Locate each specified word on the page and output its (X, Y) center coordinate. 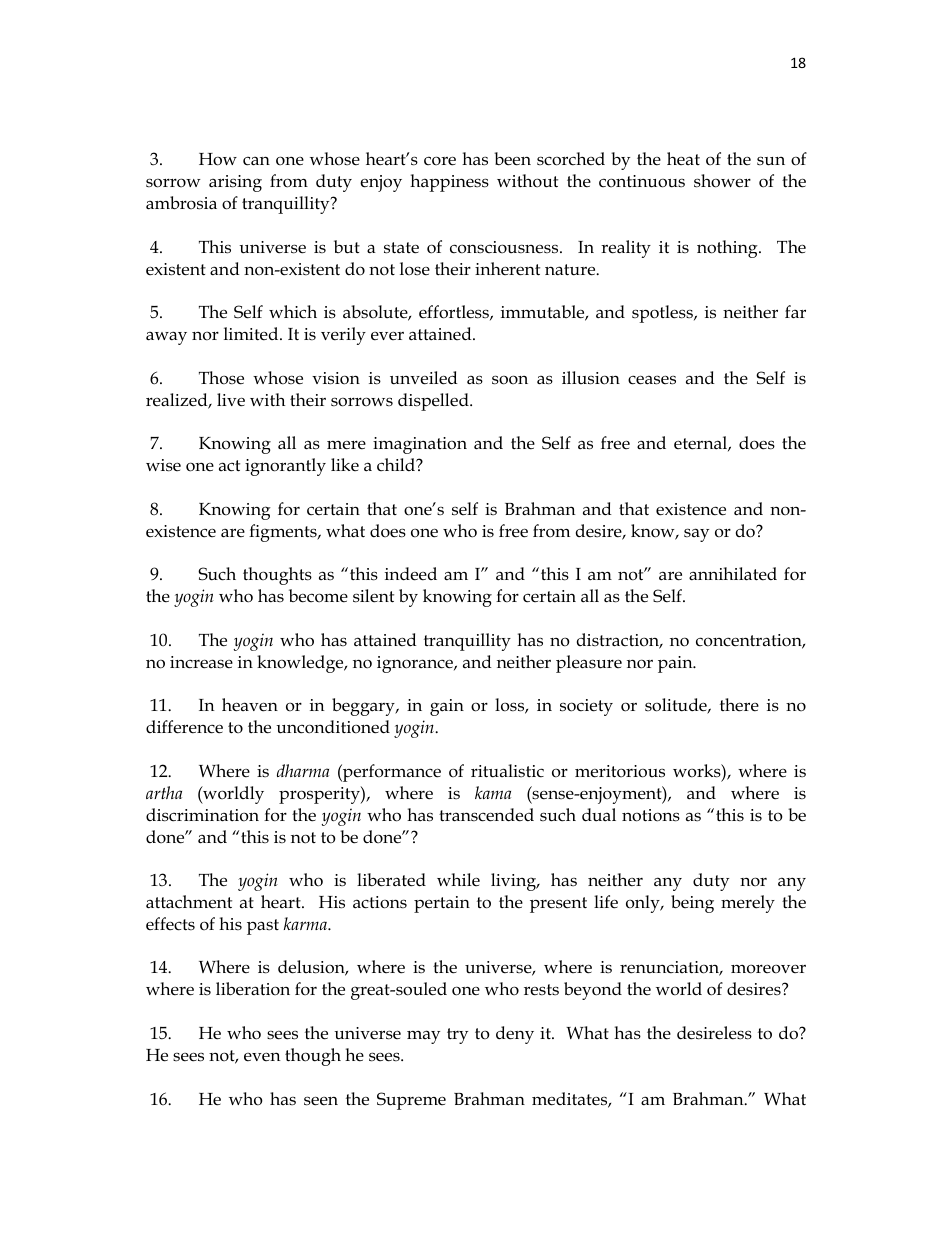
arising (235, 183)
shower (722, 181)
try (457, 1036)
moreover (768, 969)
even (262, 1057)
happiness (449, 183)
